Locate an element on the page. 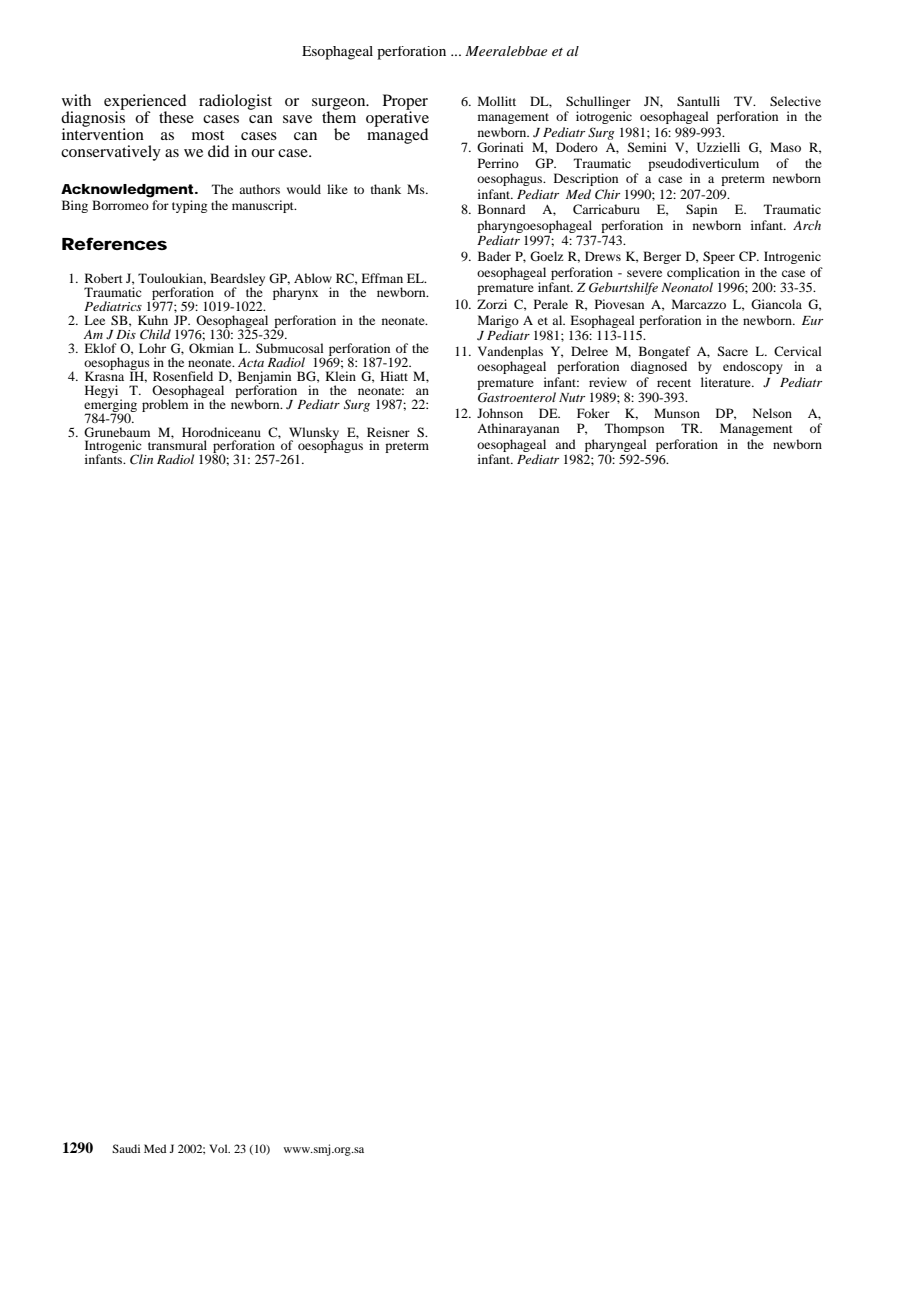 The height and width of the document is (1308, 924). pharyngeal is located at coordinates (616, 445).
